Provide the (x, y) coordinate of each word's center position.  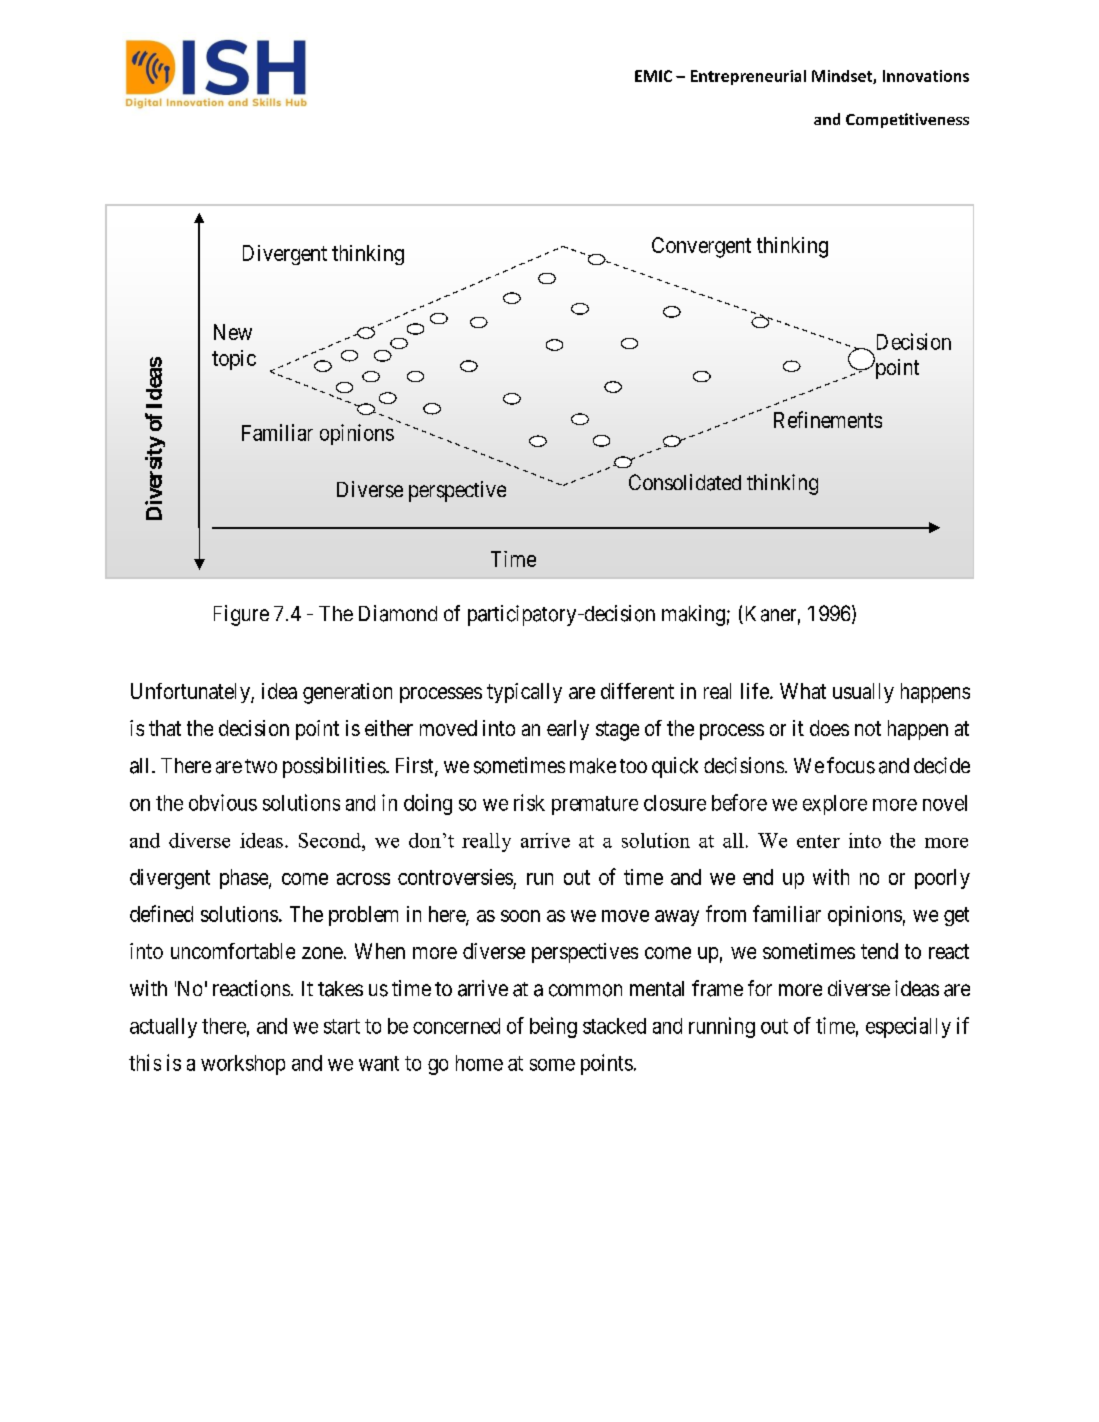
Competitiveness (907, 120)
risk (529, 802)
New (233, 332)
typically (524, 693)
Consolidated (685, 482)
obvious (223, 802)
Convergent (701, 247)
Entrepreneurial (748, 77)
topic (234, 360)
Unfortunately (191, 693)
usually (863, 693)
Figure (241, 615)
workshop (243, 1065)
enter (818, 841)
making (693, 615)
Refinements (828, 419)
